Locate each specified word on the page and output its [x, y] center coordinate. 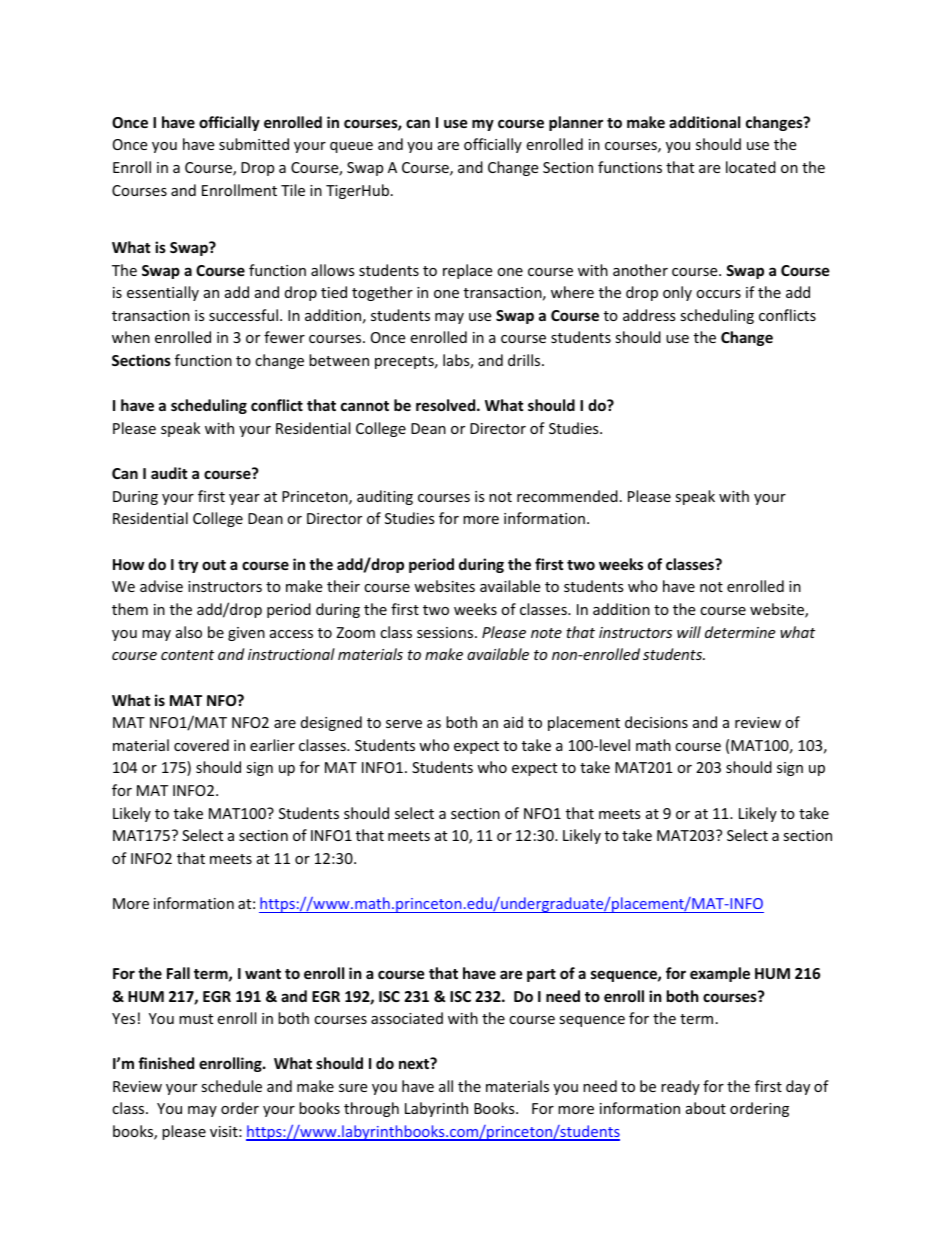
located [751, 167]
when [131, 337]
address [649, 315]
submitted [254, 144]
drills [525, 360]
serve [404, 724]
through [371, 1109]
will [689, 632]
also [189, 632]
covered [201, 745]
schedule [231, 1086]
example [720, 974]
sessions [446, 632]
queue [351, 147]
